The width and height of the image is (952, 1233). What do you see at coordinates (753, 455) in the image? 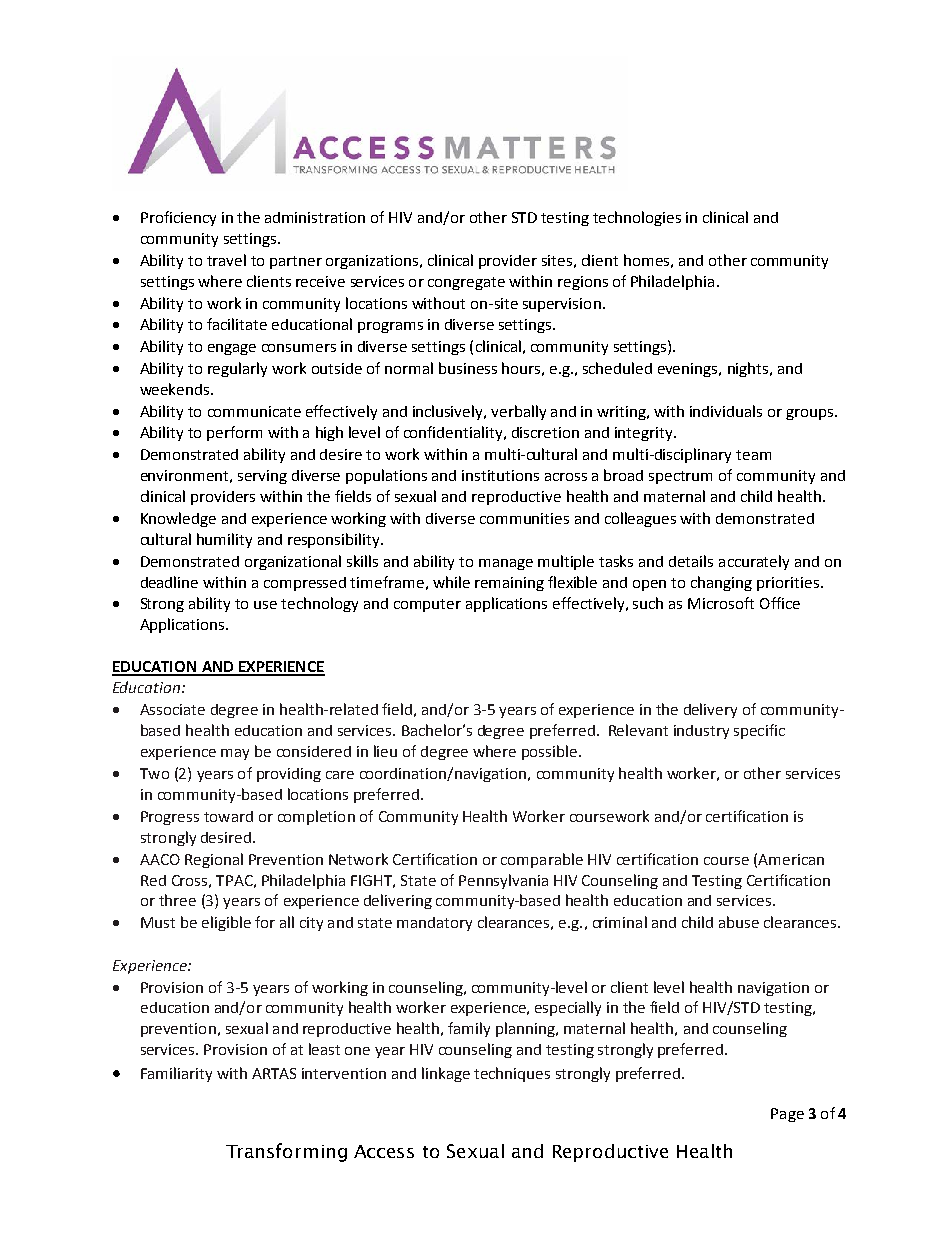
I see `team` at bounding box center [753, 455].
